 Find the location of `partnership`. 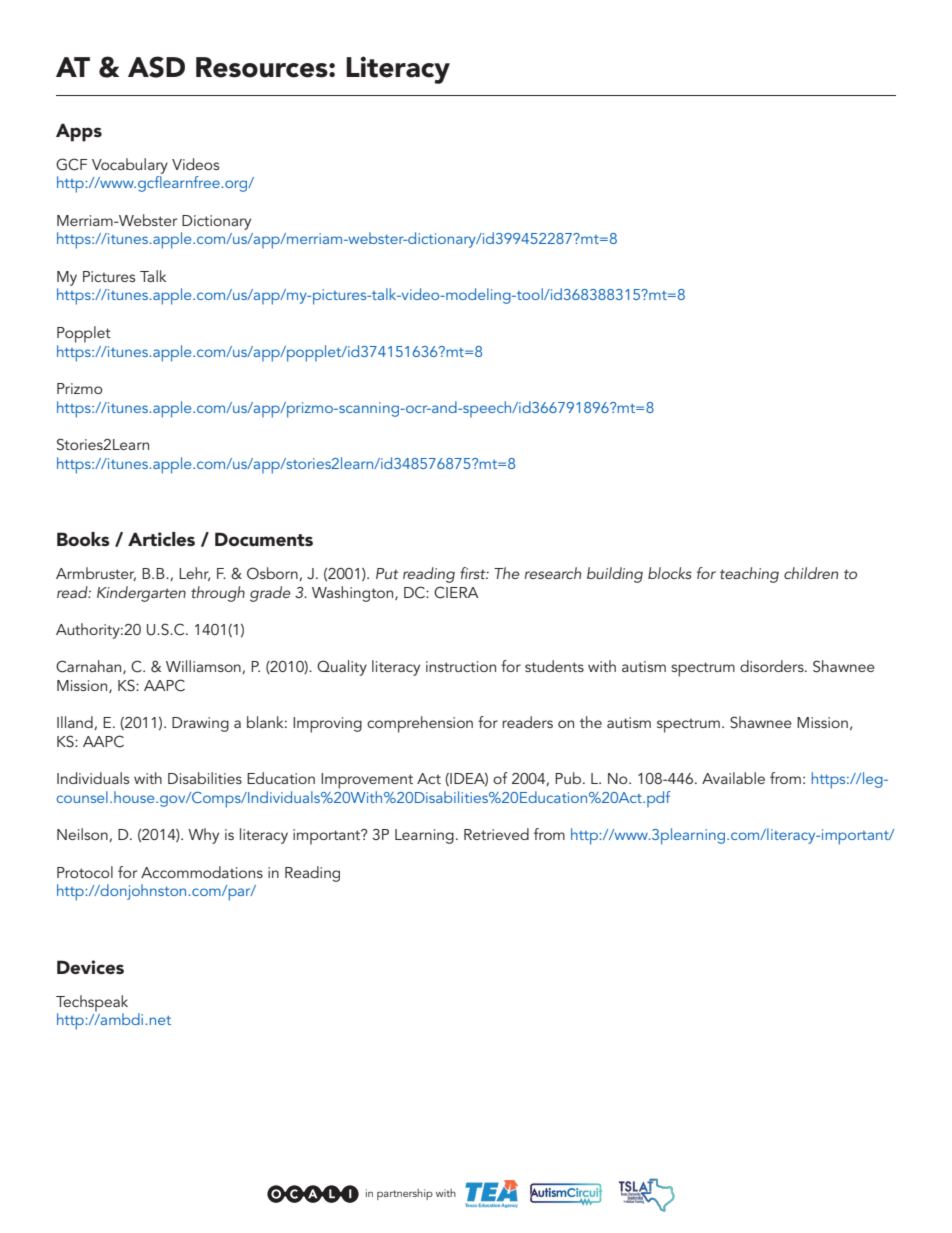

partnership is located at coordinates (405, 1194).
